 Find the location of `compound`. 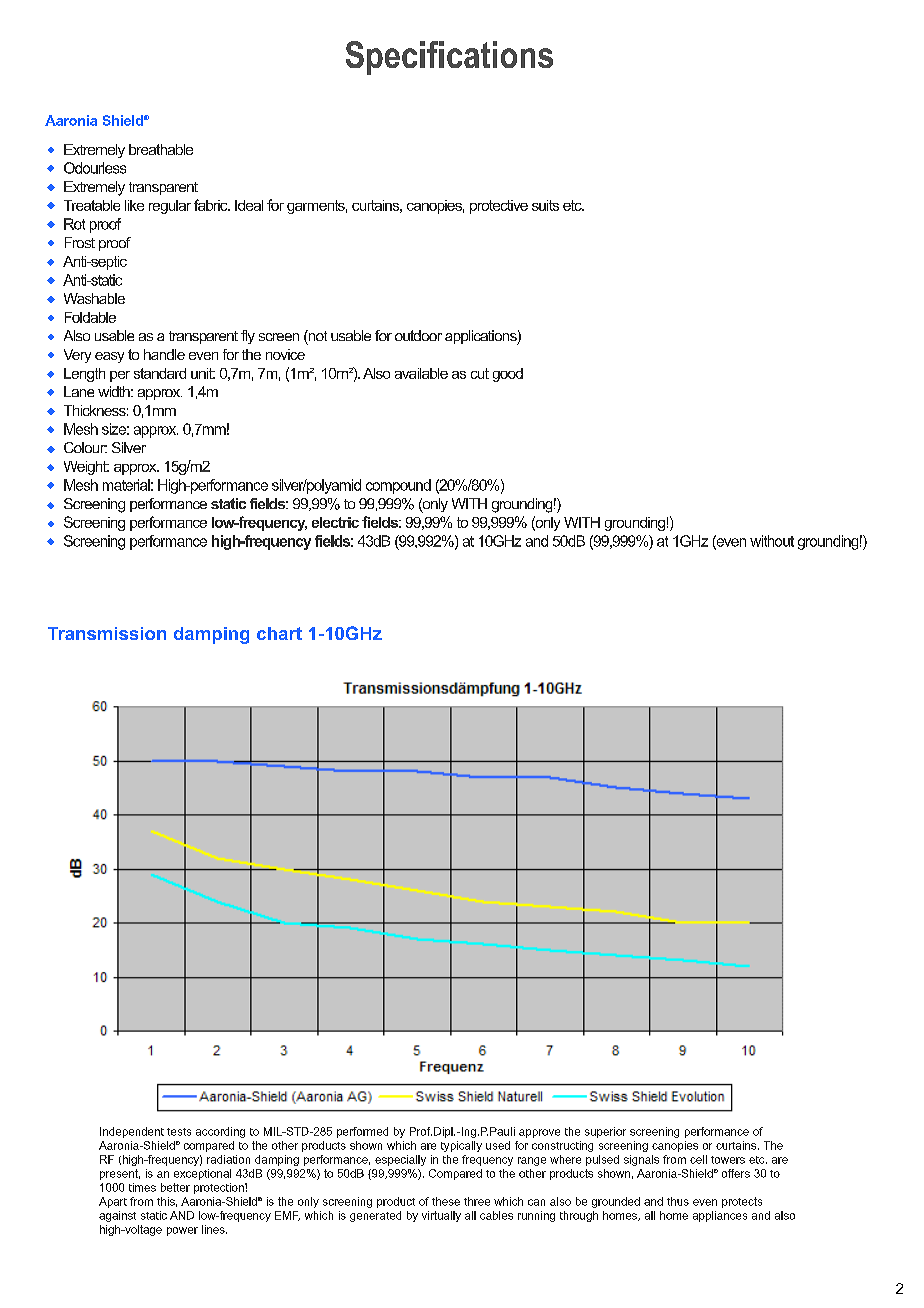

compound is located at coordinates (398, 486).
